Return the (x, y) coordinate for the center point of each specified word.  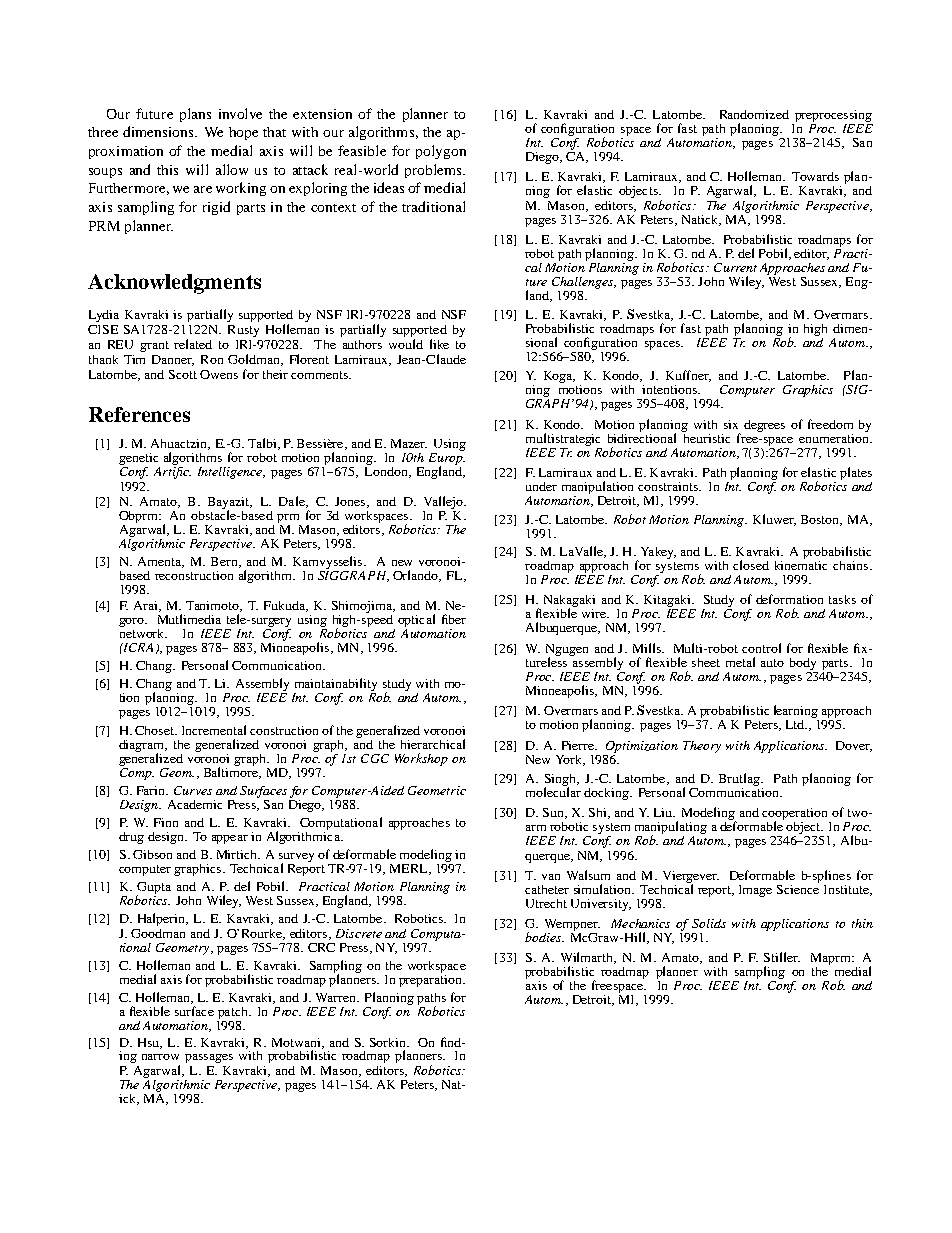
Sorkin (389, 1042)
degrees (764, 426)
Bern (225, 562)
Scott (183, 374)
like (439, 344)
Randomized (754, 114)
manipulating (671, 829)
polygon (441, 152)
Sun (554, 813)
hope (243, 133)
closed (751, 565)
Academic (195, 804)
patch (233, 1014)
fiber (454, 619)
